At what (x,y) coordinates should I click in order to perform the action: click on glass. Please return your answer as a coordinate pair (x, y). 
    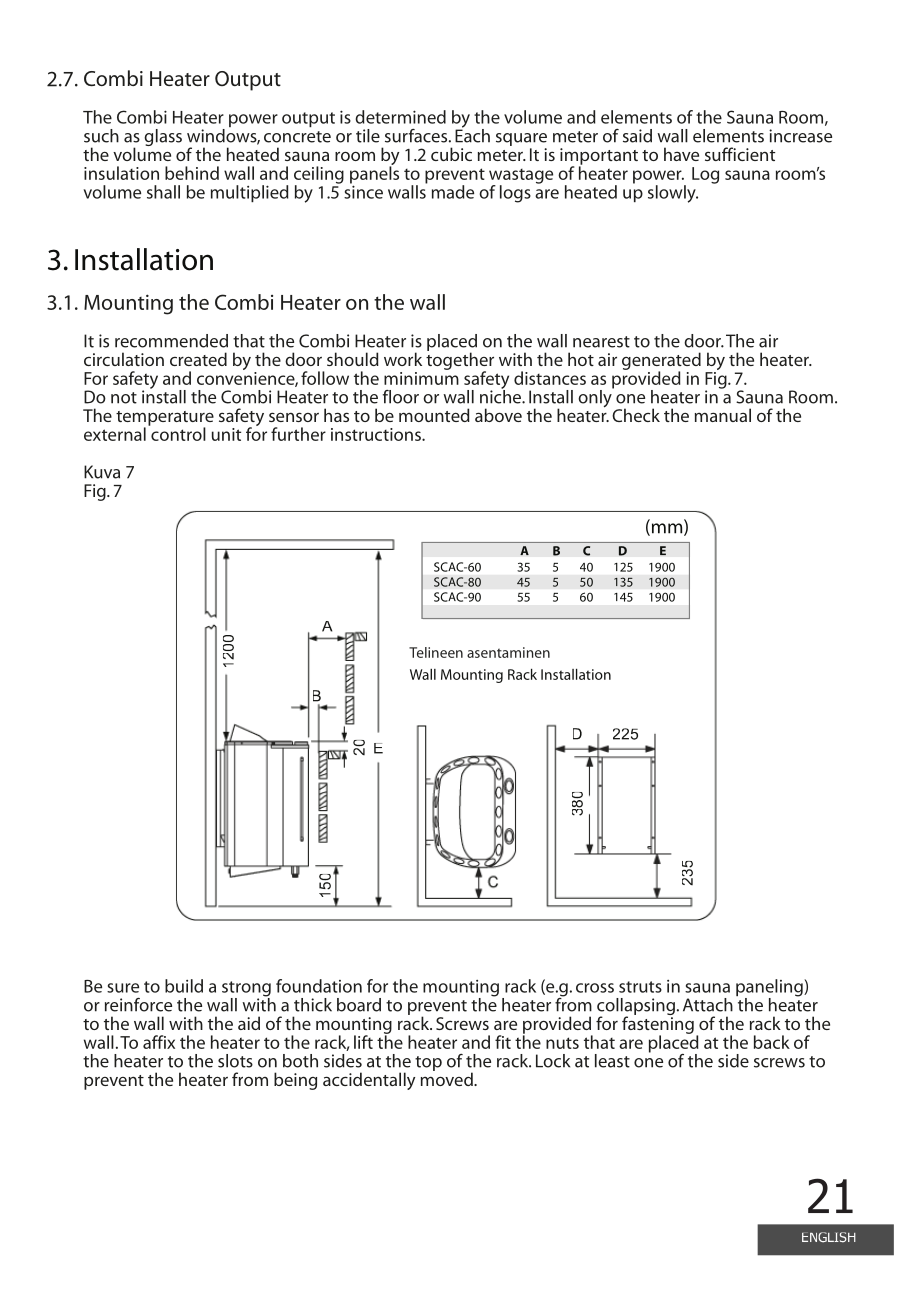
    Looking at the image, I should click on (163, 137).
